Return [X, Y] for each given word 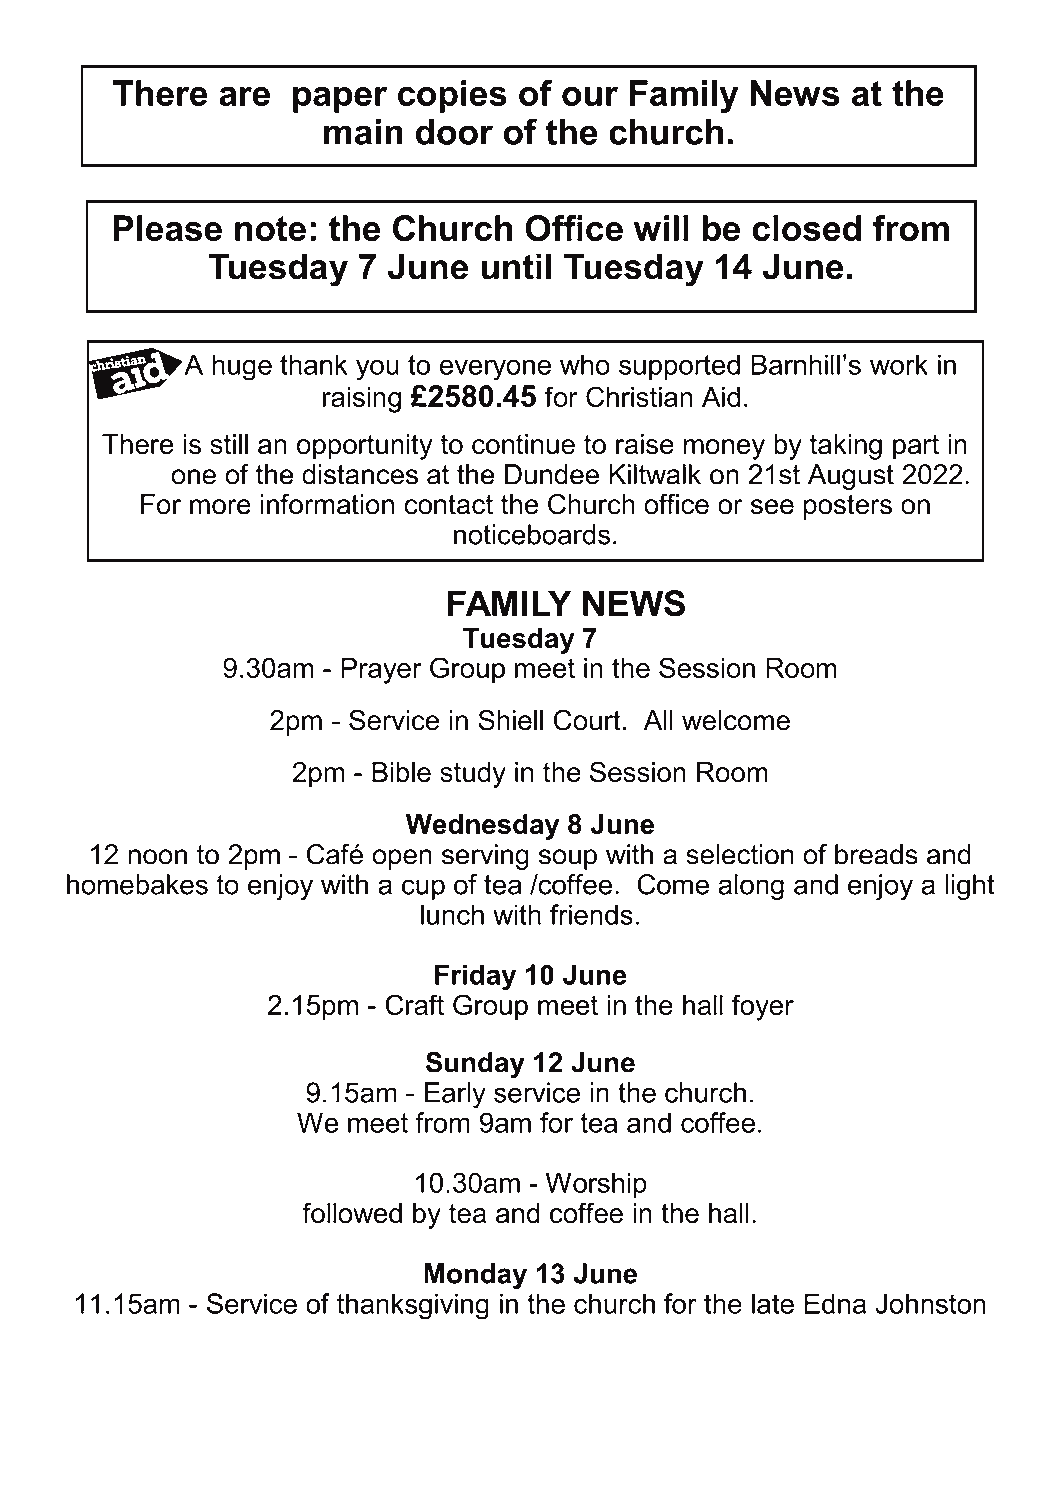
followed [352, 1213]
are [244, 96]
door [454, 132]
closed [807, 228]
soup [568, 859]
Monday [475, 1276]
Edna [835, 1303]
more [220, 507]
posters [848, 507]
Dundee [552, 474]
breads [876, 854]
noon [157, 857]
